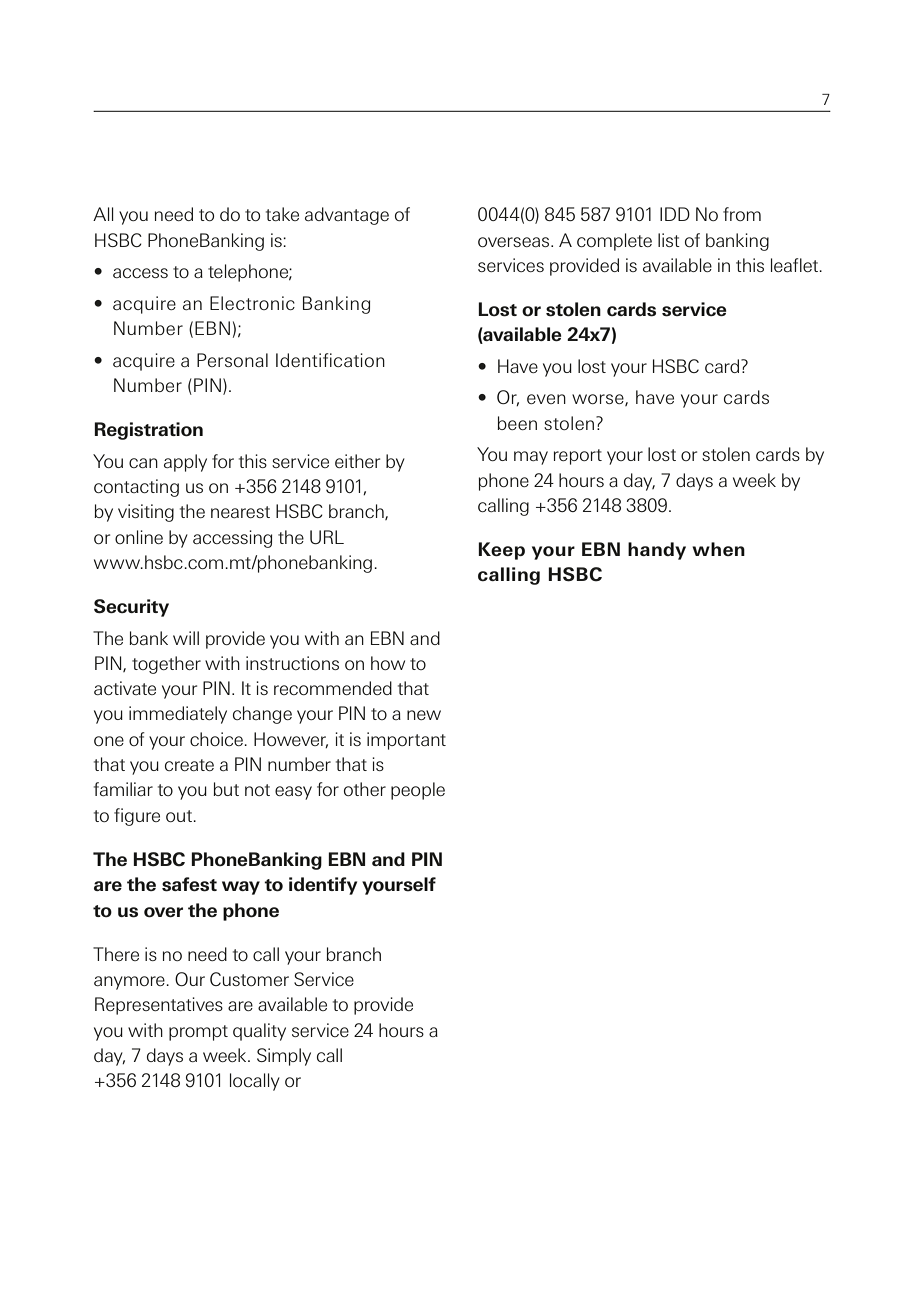 This screenshot has width=924, height=1311. What do you see at coordinates (347, 216) in the screenshot?
I see `advantage` at bounding box center [347, 216].
